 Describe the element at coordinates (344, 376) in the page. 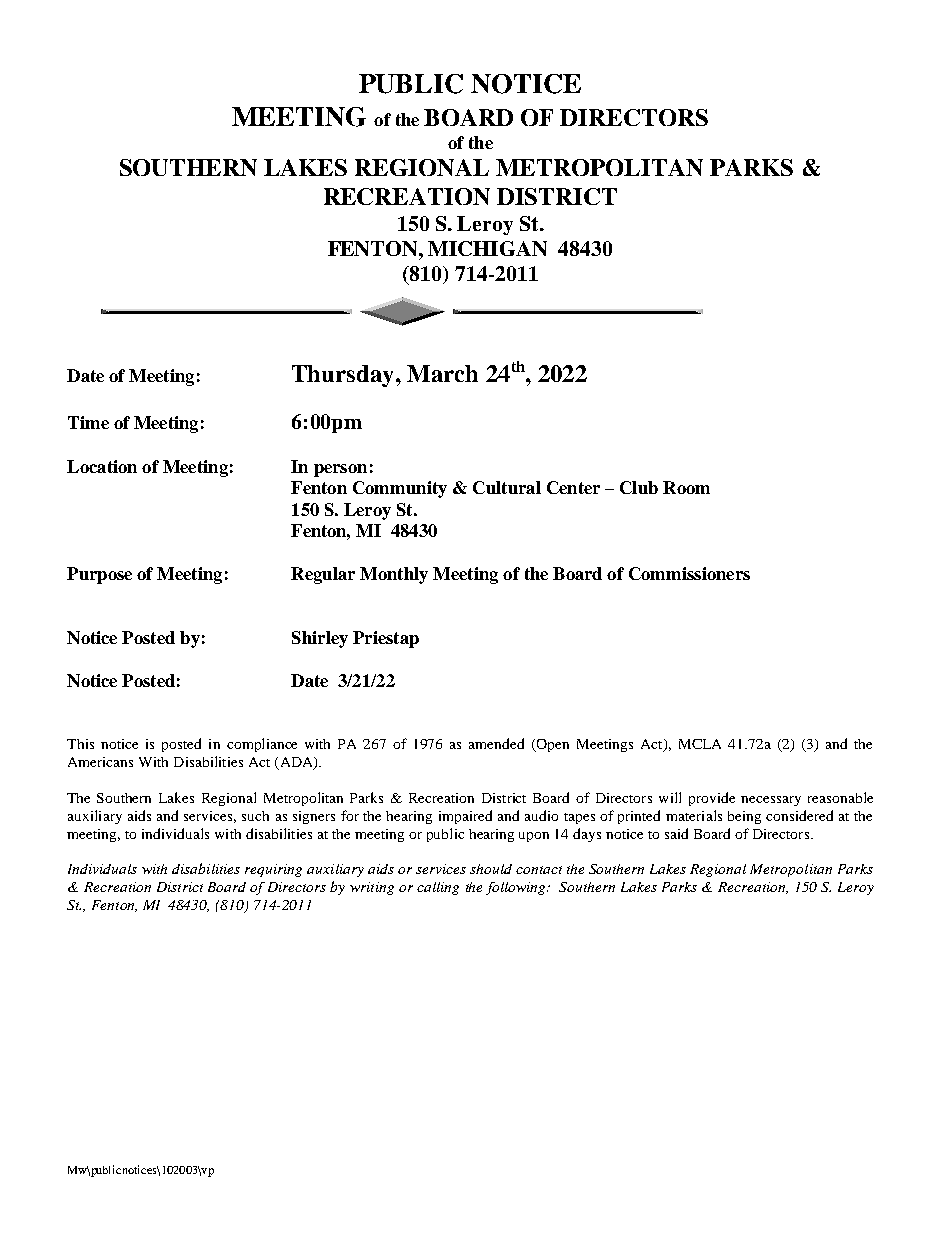

I see `Thursday` at that location.
